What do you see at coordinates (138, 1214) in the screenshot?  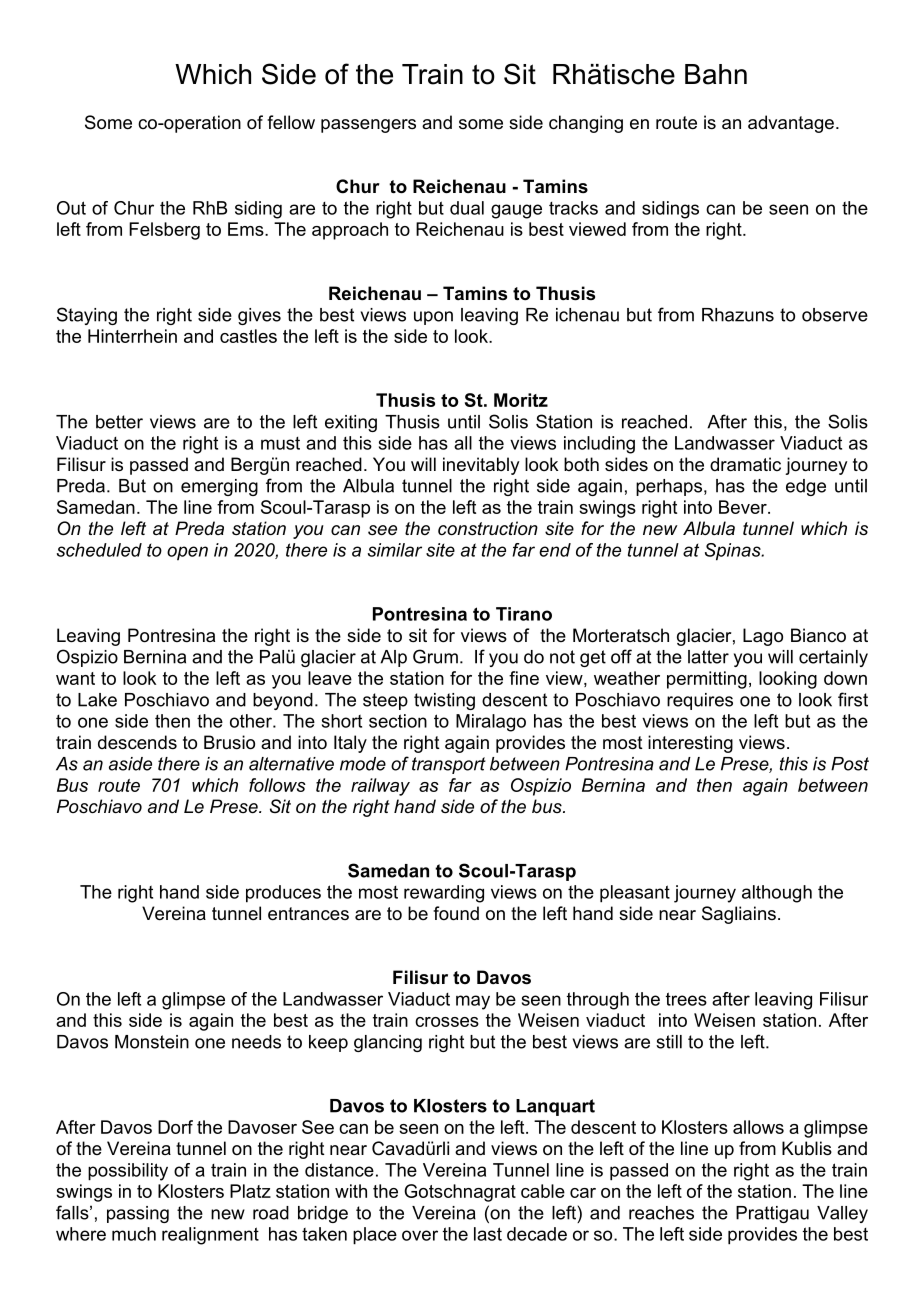 I see `passing` at bounding box center [138, 1214].
